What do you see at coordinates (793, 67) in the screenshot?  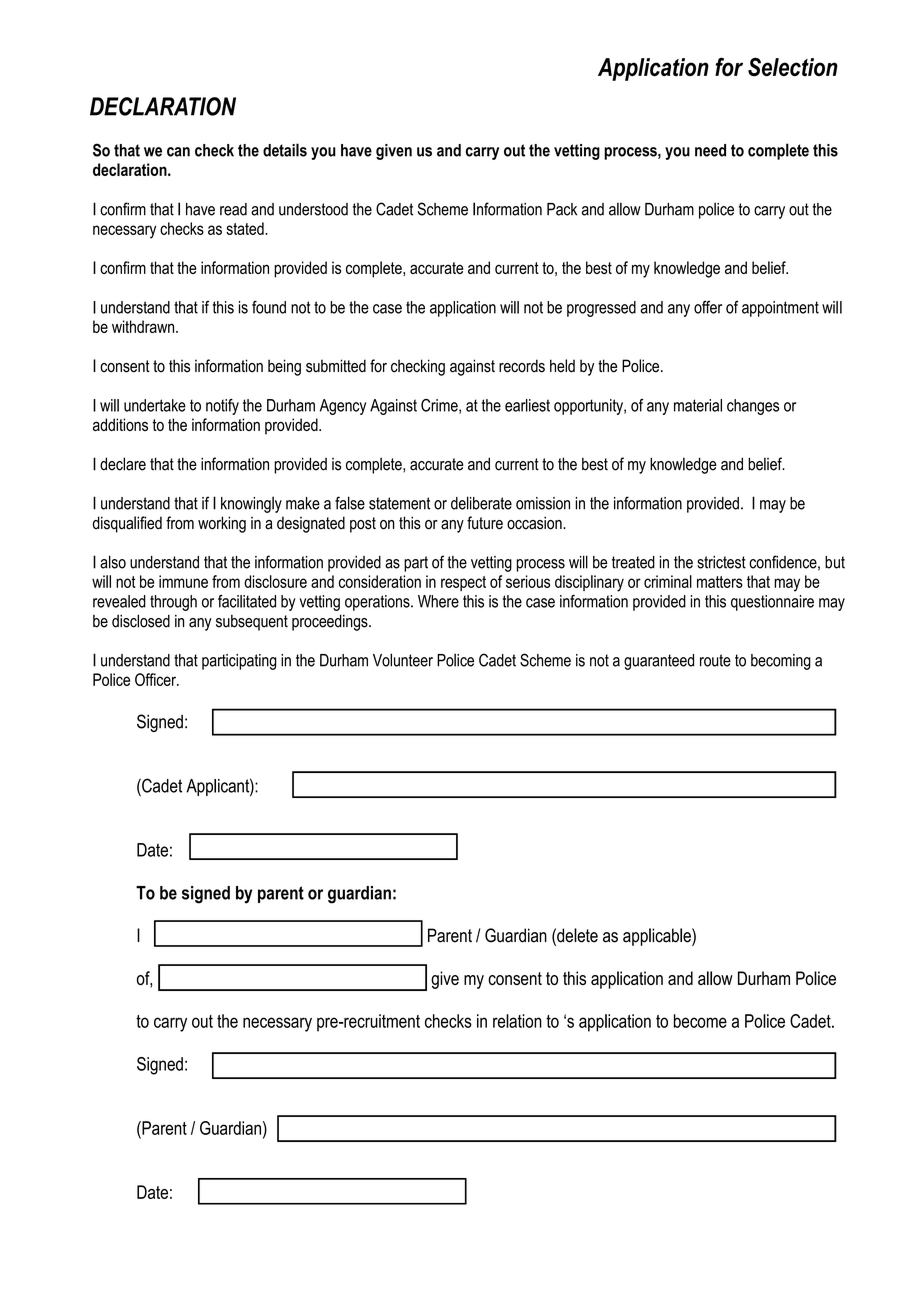 I see `Selection` at bounding box center [793, 67].
